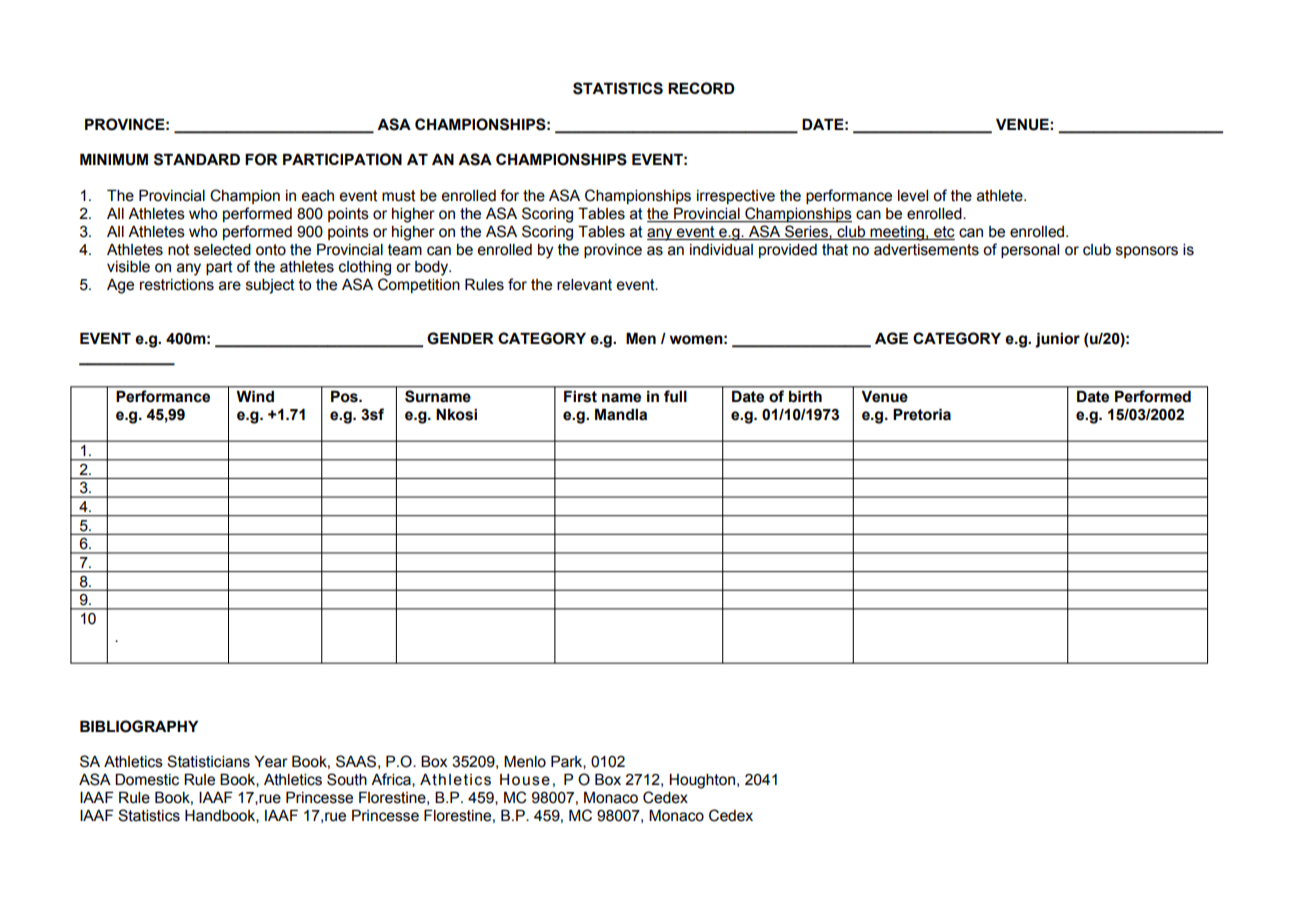 The image size is (1307, 924). What do you see at coordinates (208, 761) in the screenshot?
I see `Statisticians` at bounding box center [208, 761].
